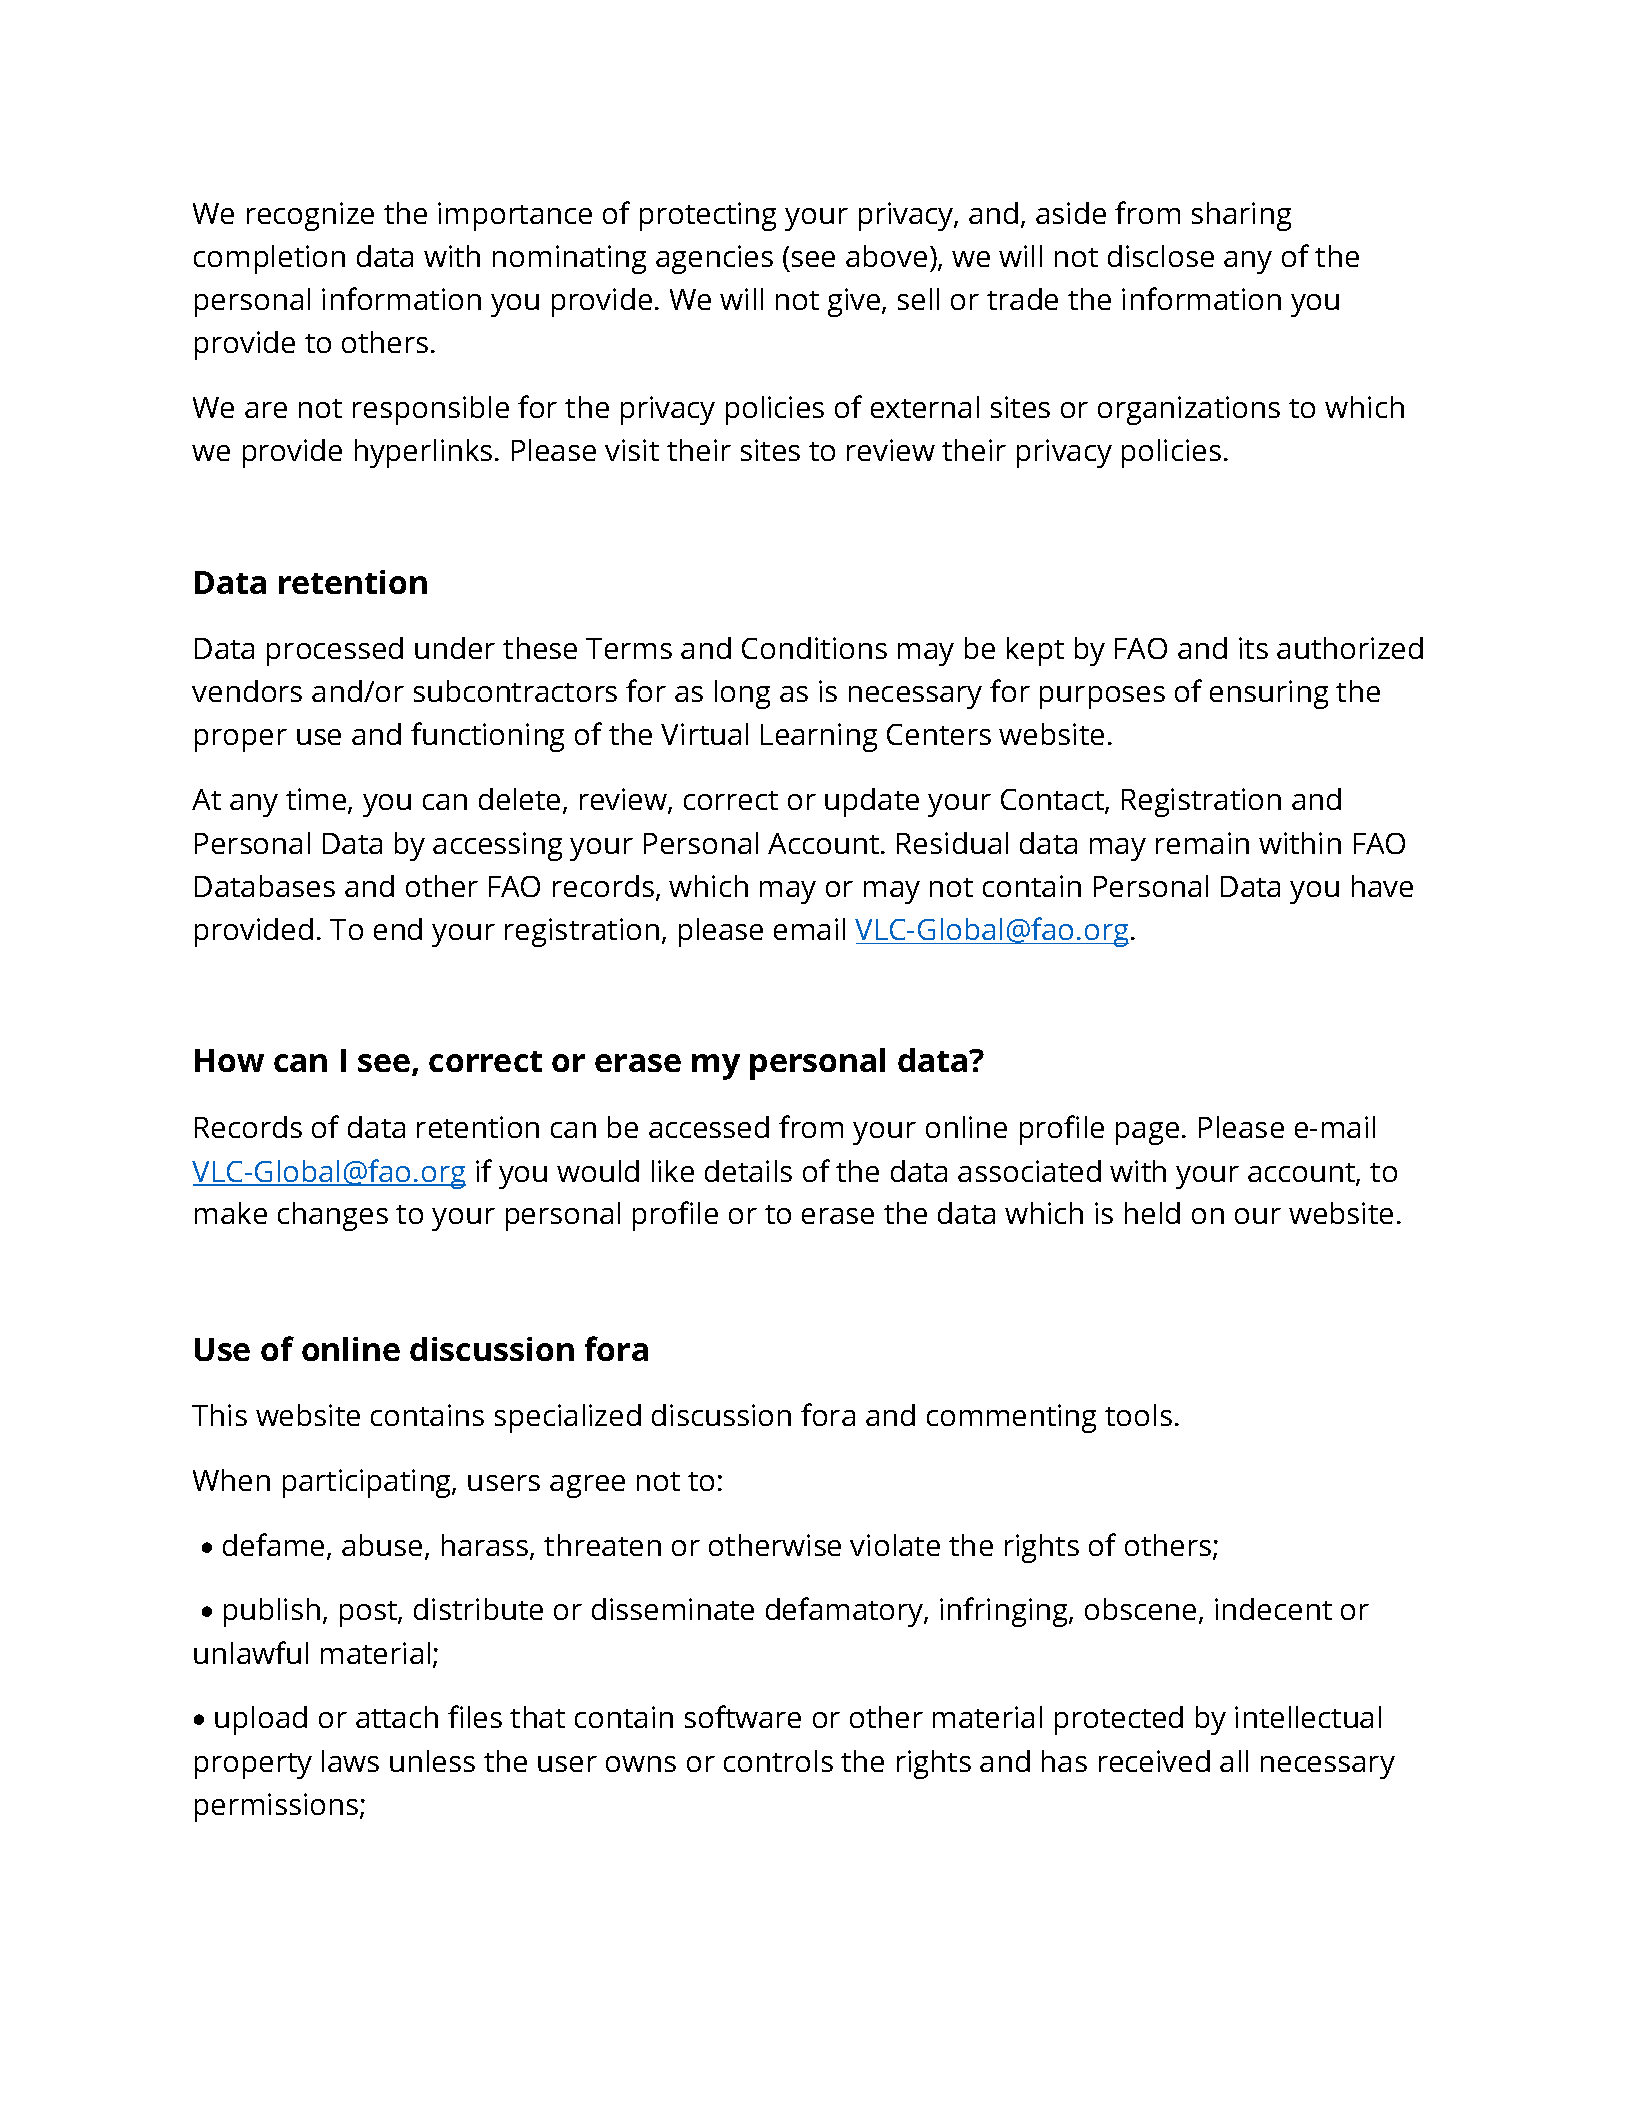 This screenshot has width=1637, height=2119. I want to click on controls, so click(778, 1761).
